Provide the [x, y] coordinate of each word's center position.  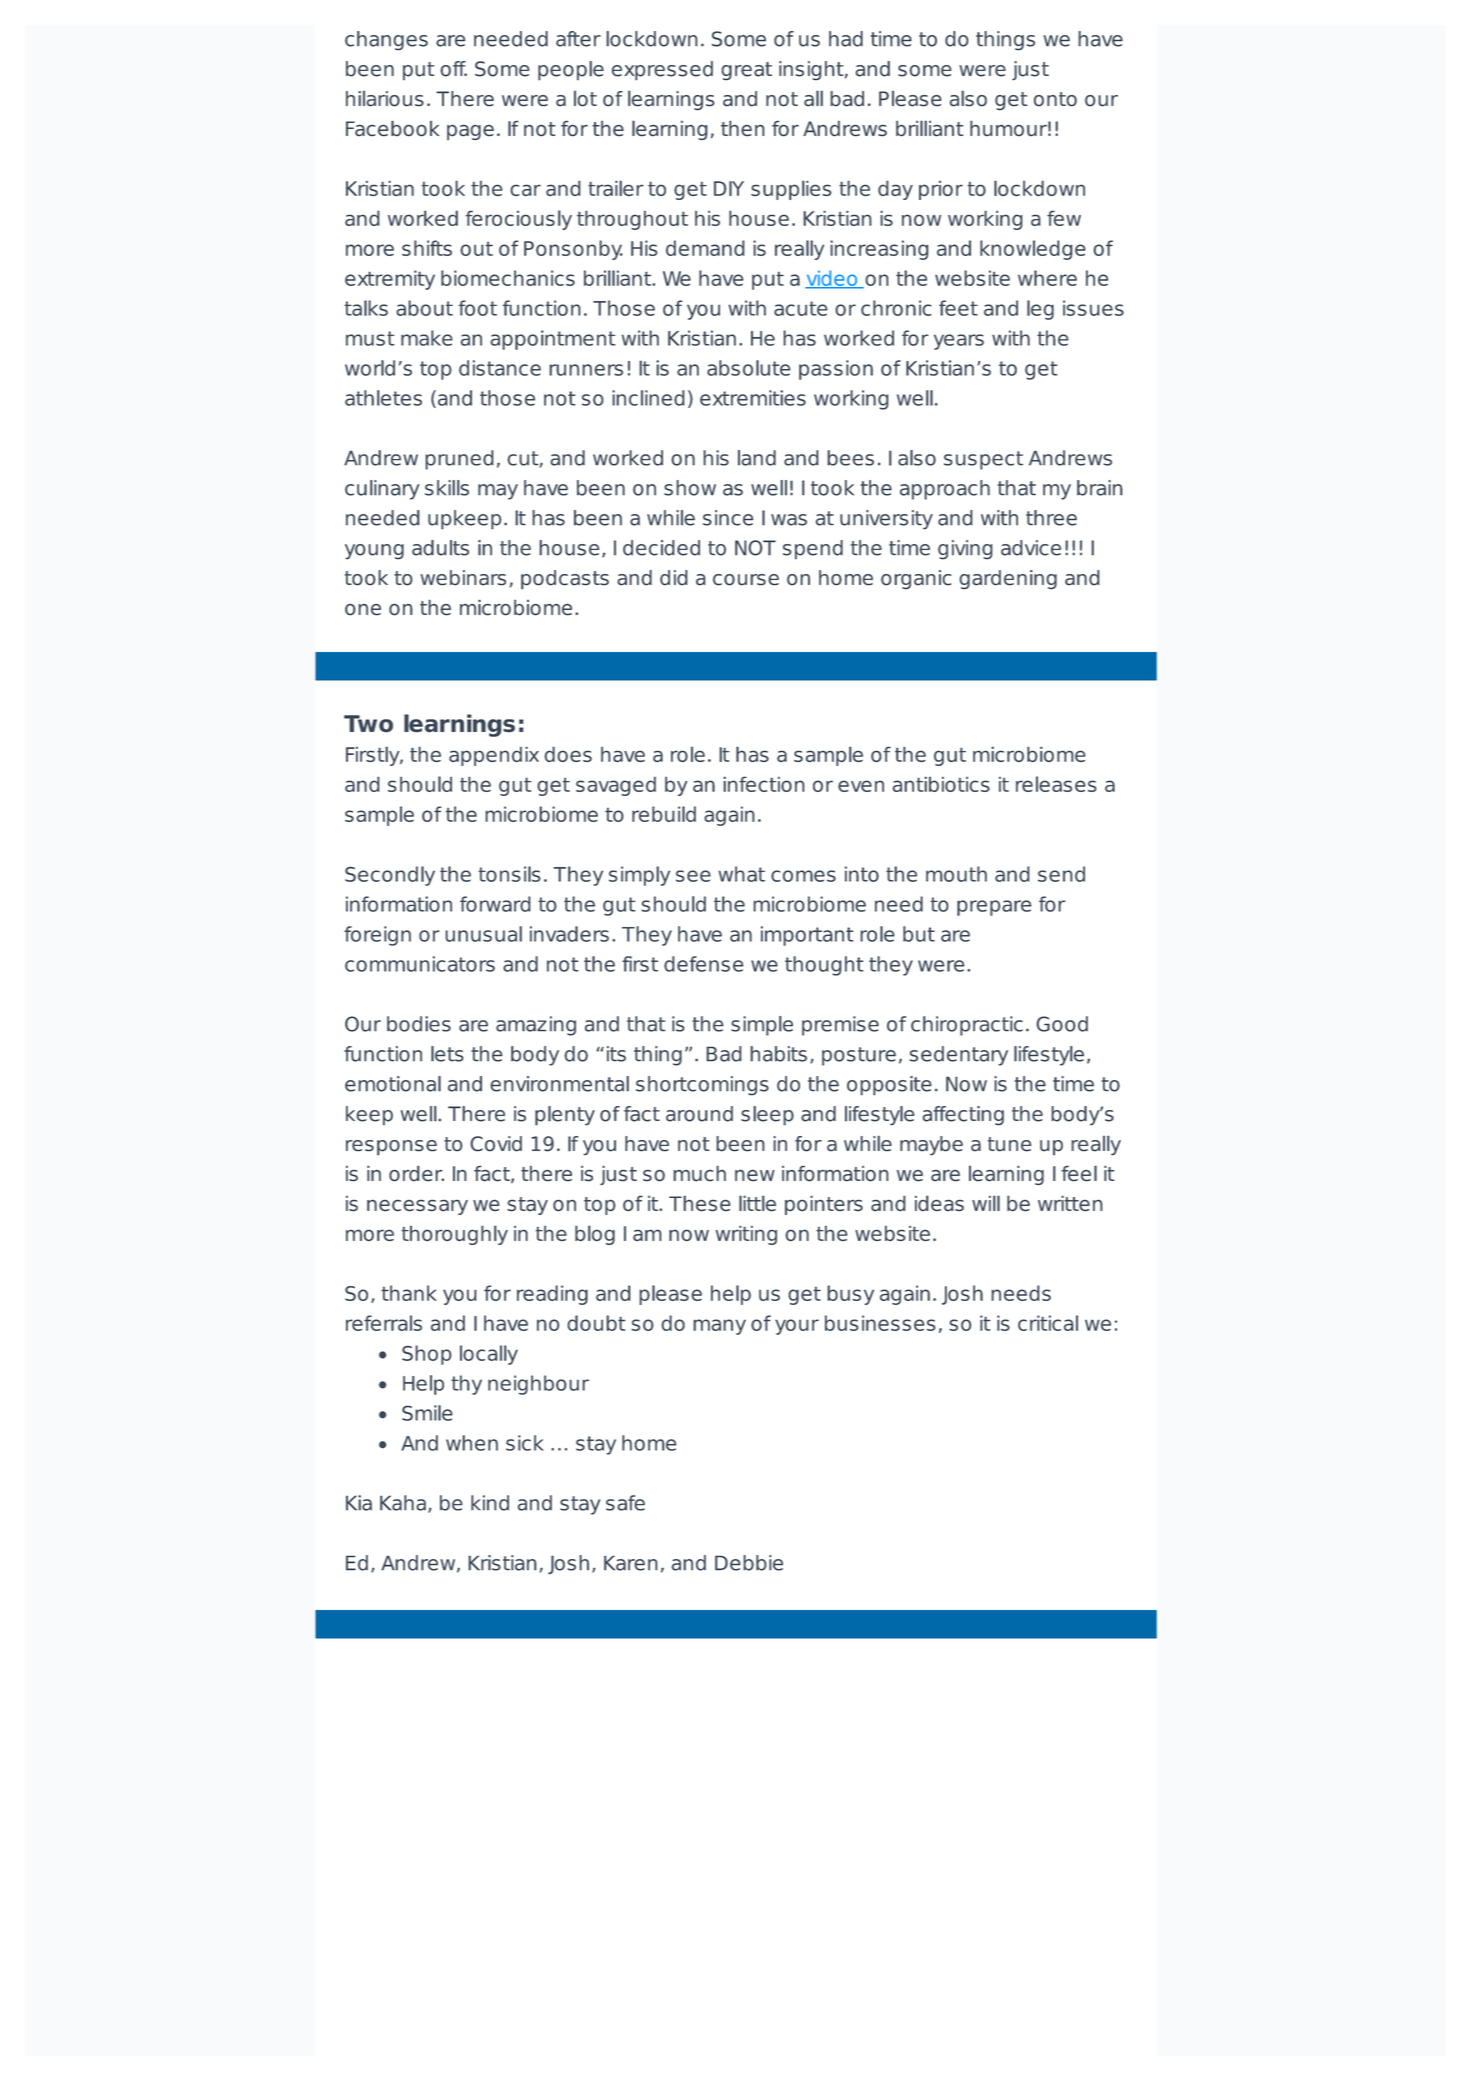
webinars [463, 577]
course [746, 579]
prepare [994, 908]
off [454, 69]
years [959, 342]
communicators [420, 964]
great [747, 71]
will [986, 1203]
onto [1055, 99]
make [427, 338]
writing [746, 1235]
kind [490, 1503]
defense [704, 964]
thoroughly [455, 1235]
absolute [749, 368]
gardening [1008, 579]
